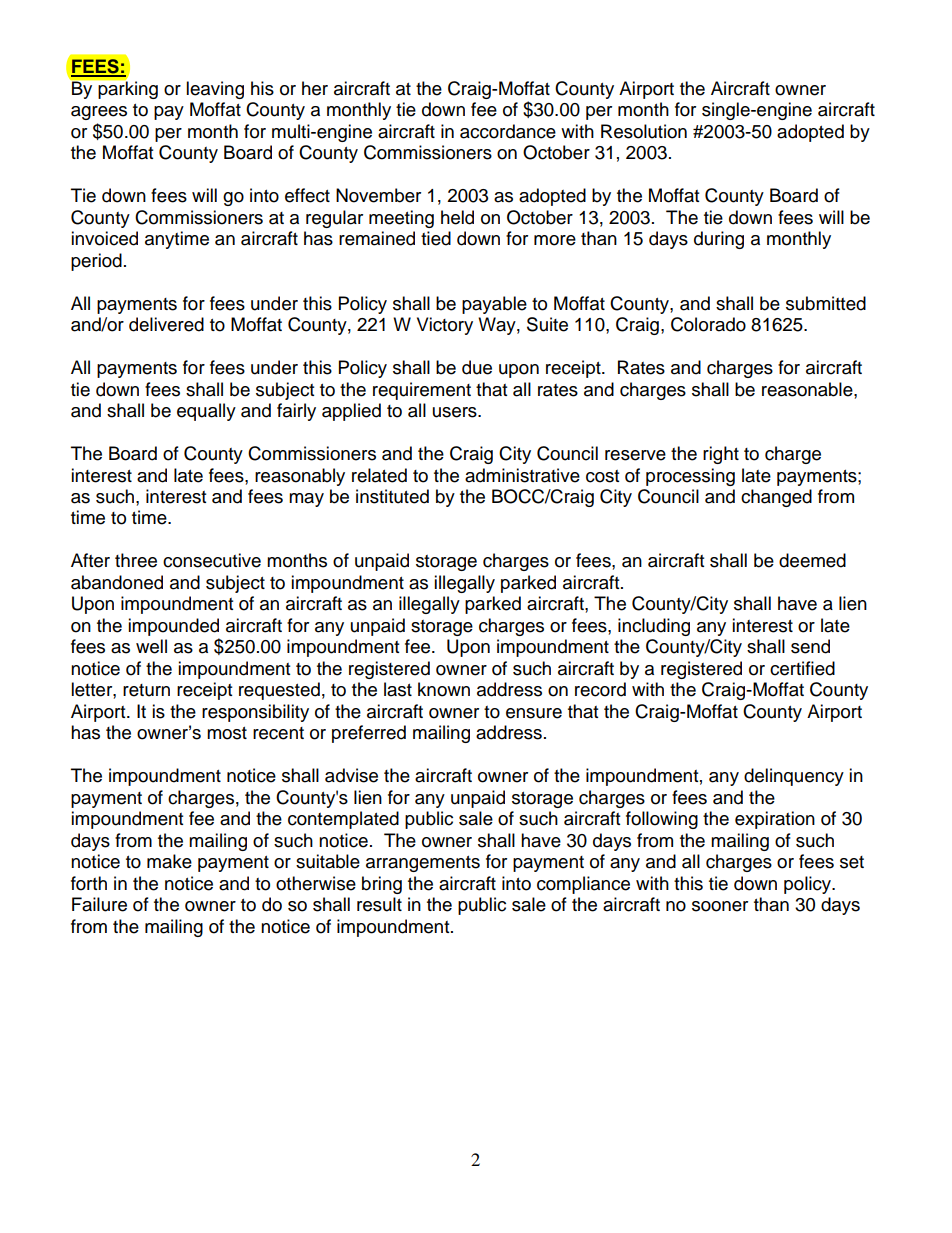  Describe the element at coordinates (810, 646) in the screenshot. I see `send` at that location.
